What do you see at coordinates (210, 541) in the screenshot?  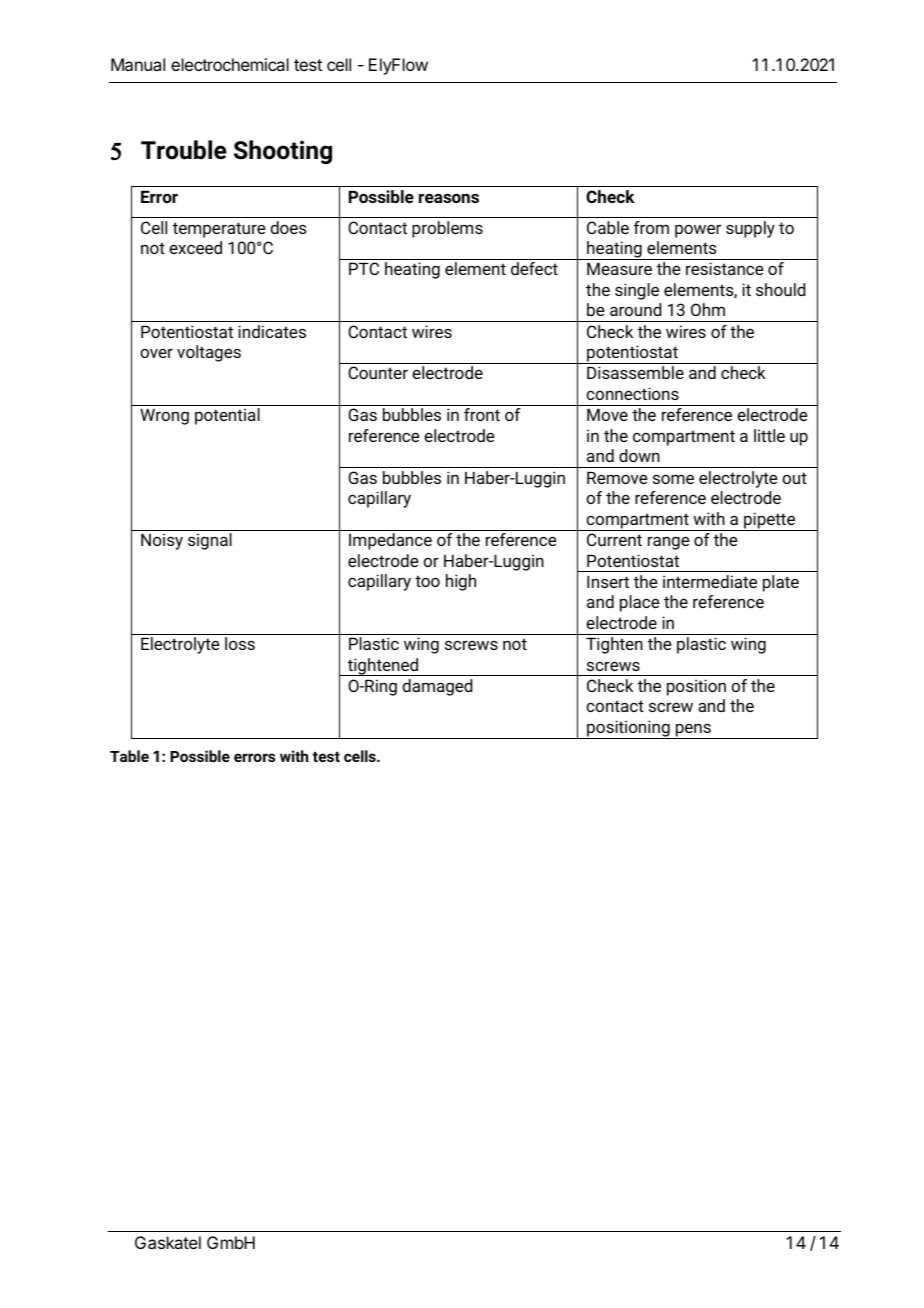 I see `signal` at bounding box center [210, 541].
